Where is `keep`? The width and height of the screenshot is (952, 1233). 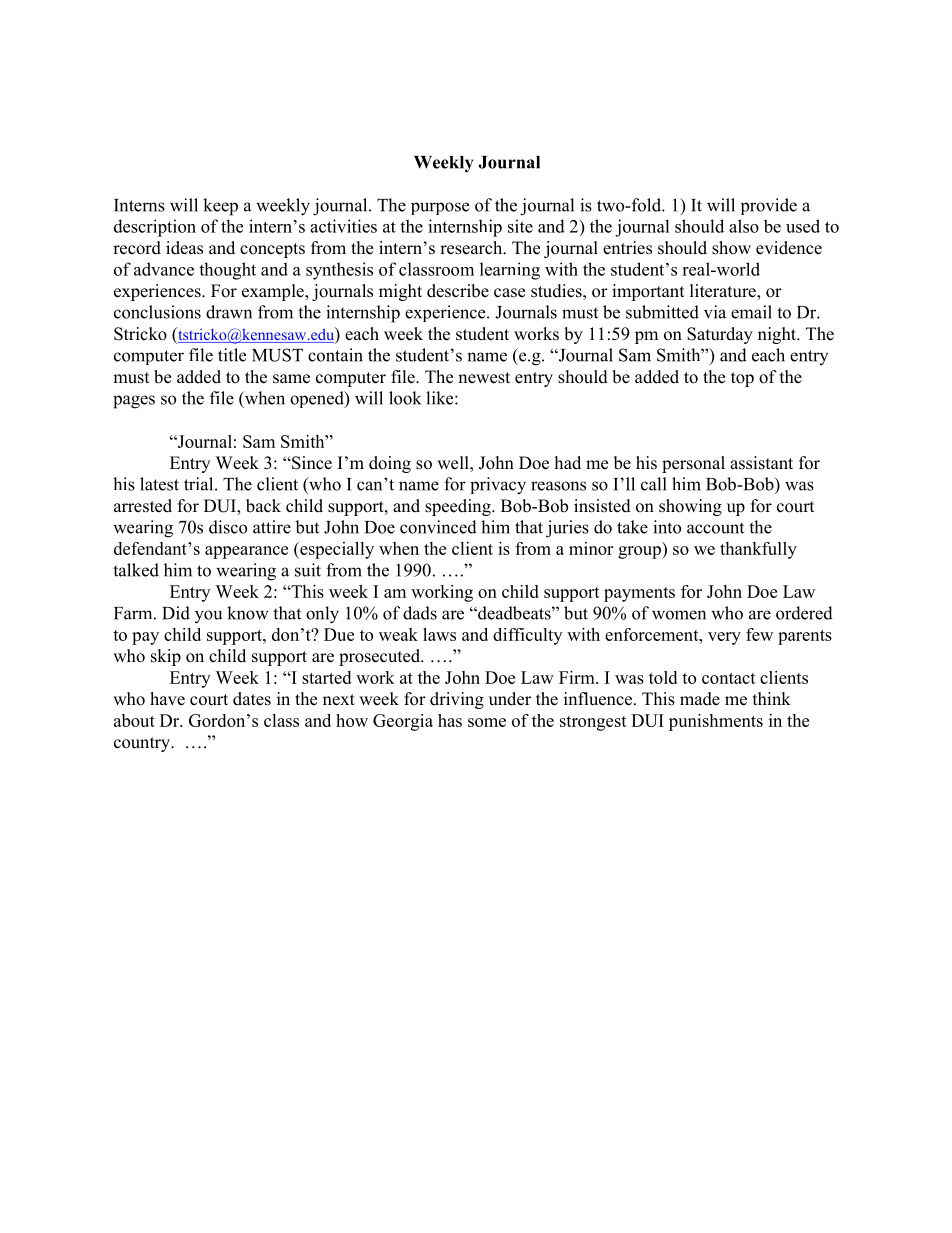
keep is located at coordinates (220, 207).
